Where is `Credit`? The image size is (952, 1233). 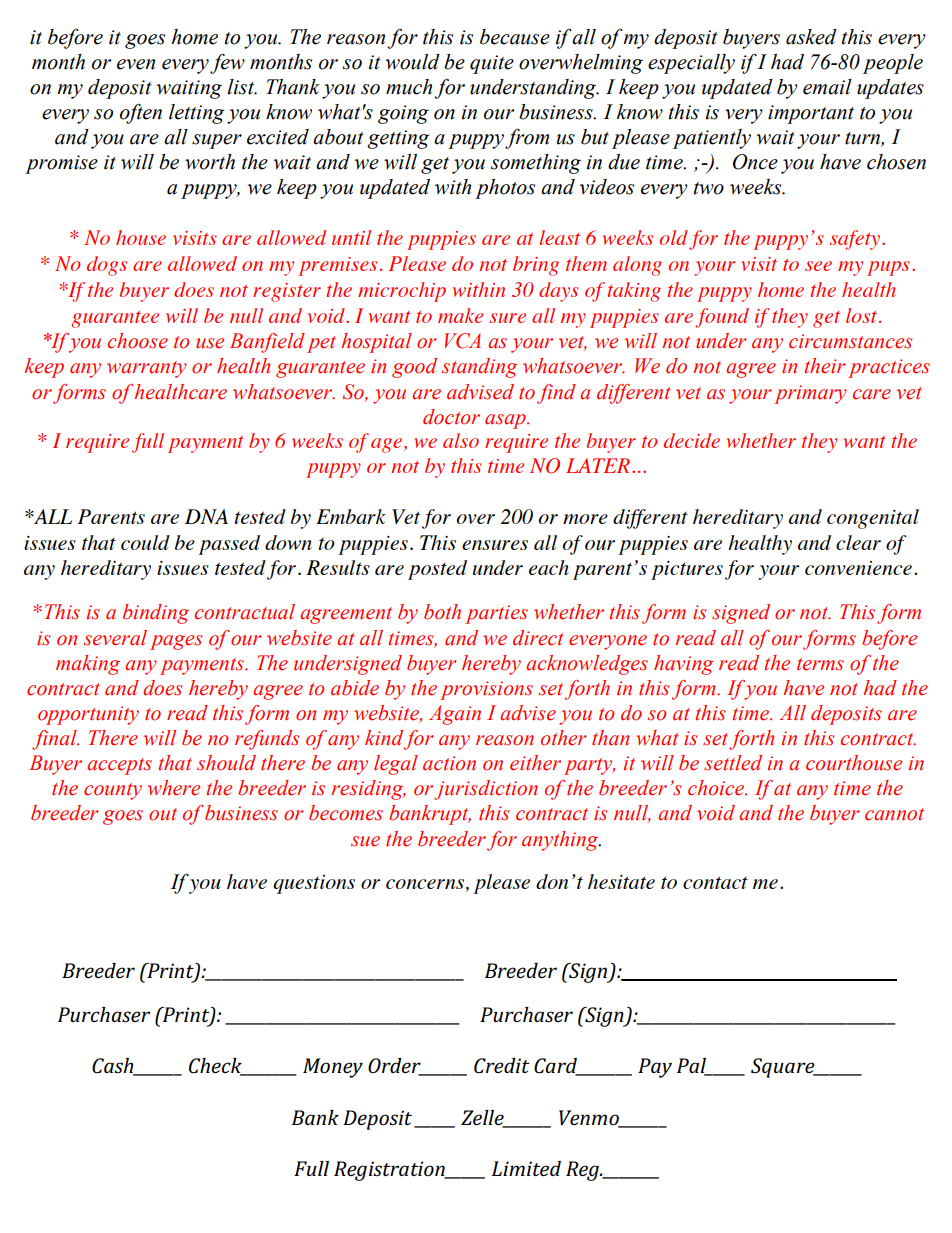
Credit is located at coordinates (502, 1065).
